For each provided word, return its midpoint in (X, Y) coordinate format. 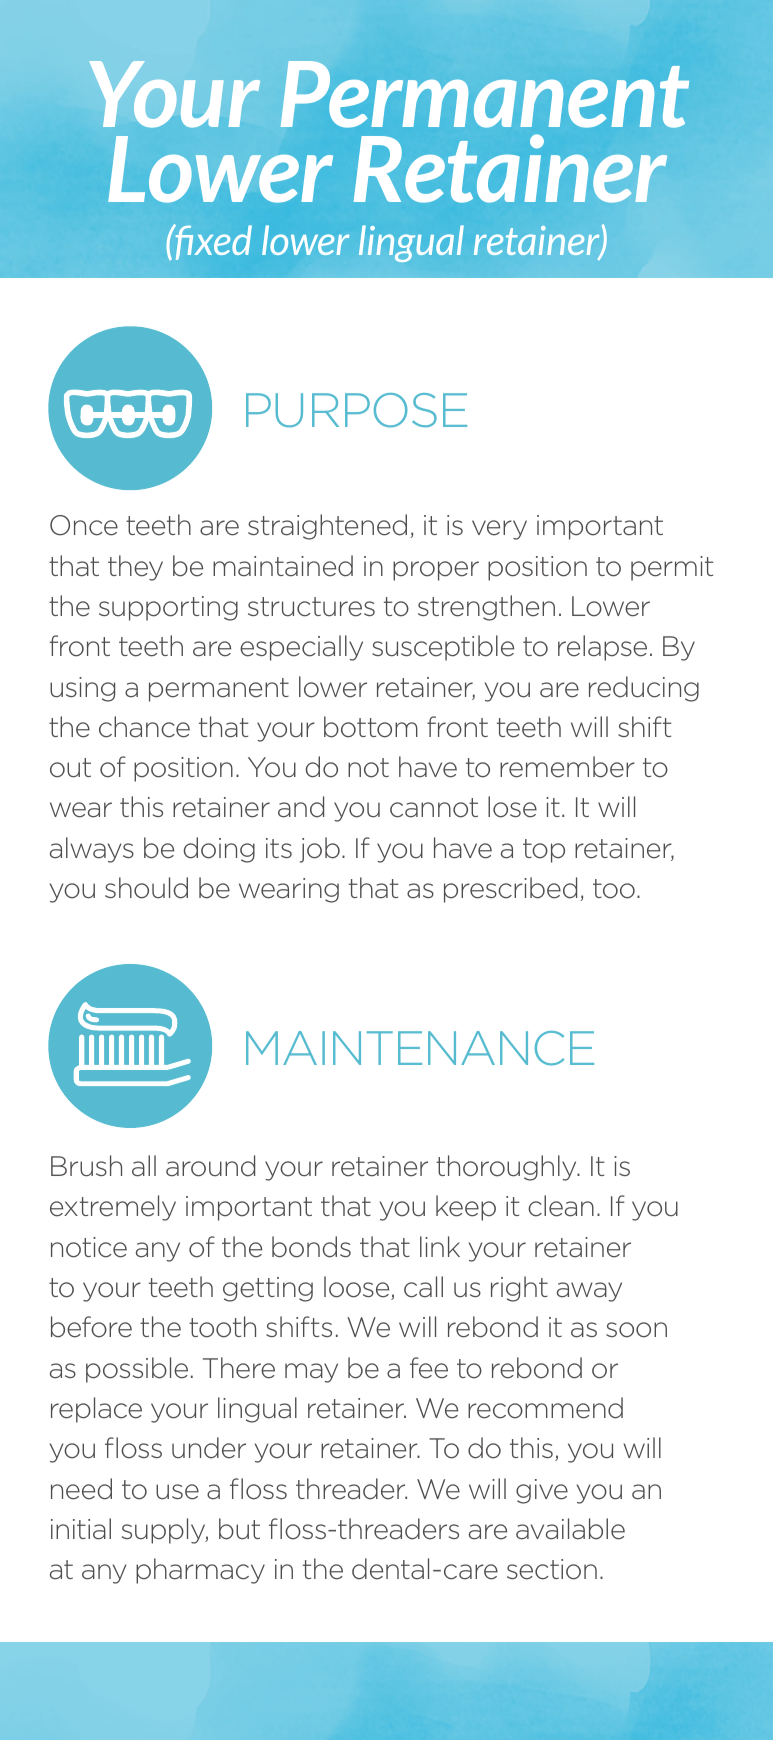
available (570, 1529)
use (177, 1492)
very (499, 530)
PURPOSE (356, 410)
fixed (212, 242)
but (239, 1529)
